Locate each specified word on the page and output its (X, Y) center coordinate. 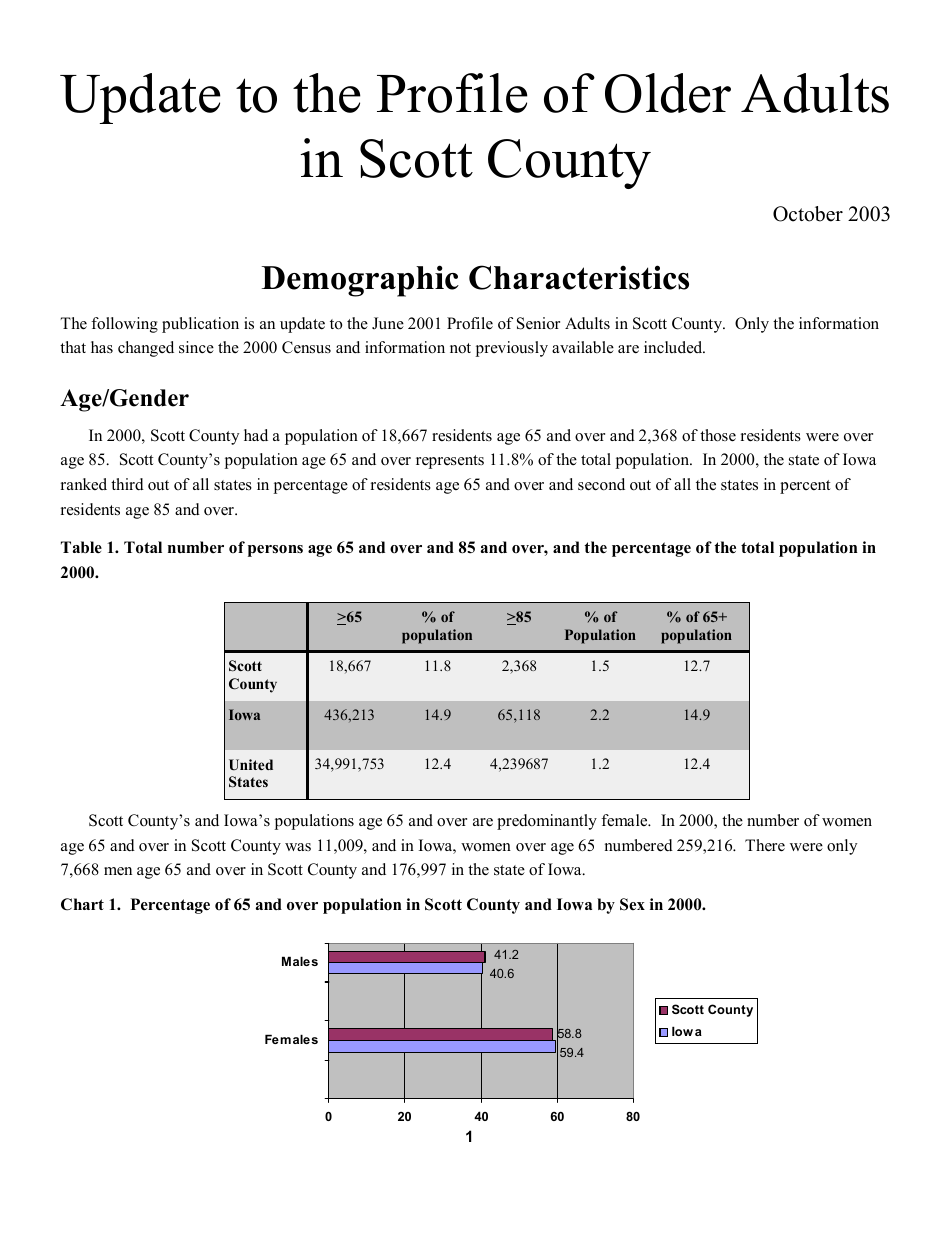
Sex (632, 904)
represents (450, 462)
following (124, 325)
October (808, 214)
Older (668, 93)
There (765, 845)
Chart (82, 904)
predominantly (547, 822)
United (251, 765)
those (718, 435)
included (674, 347)
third (127, 484)
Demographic (360, 281)
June (388, 323)
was (298, 847)
